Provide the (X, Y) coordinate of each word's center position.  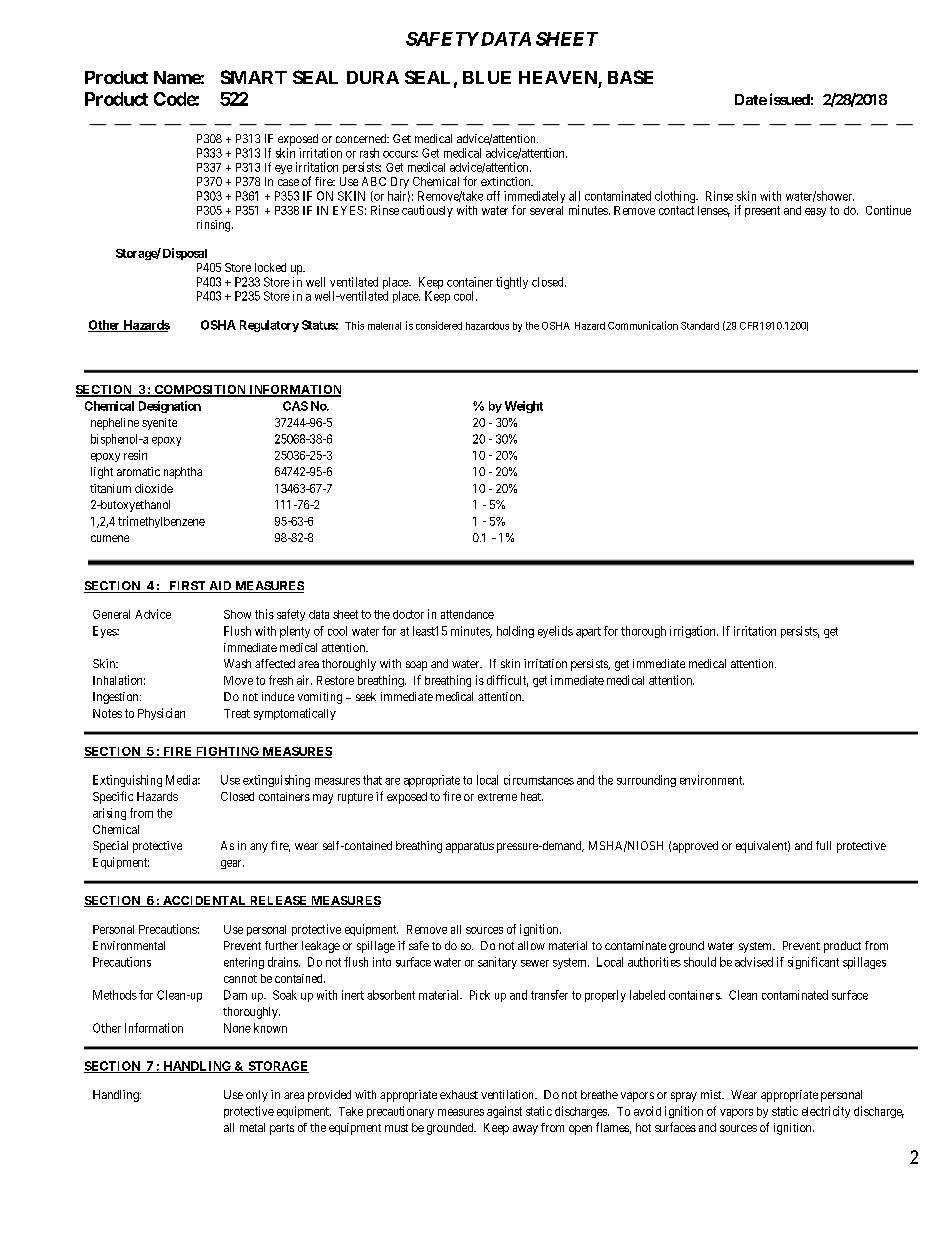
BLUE (487, 77)
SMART (254, 77)
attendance (467, 614)
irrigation (694, 632)
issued (790, 99)
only (257, 1096)
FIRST (187, 587)
